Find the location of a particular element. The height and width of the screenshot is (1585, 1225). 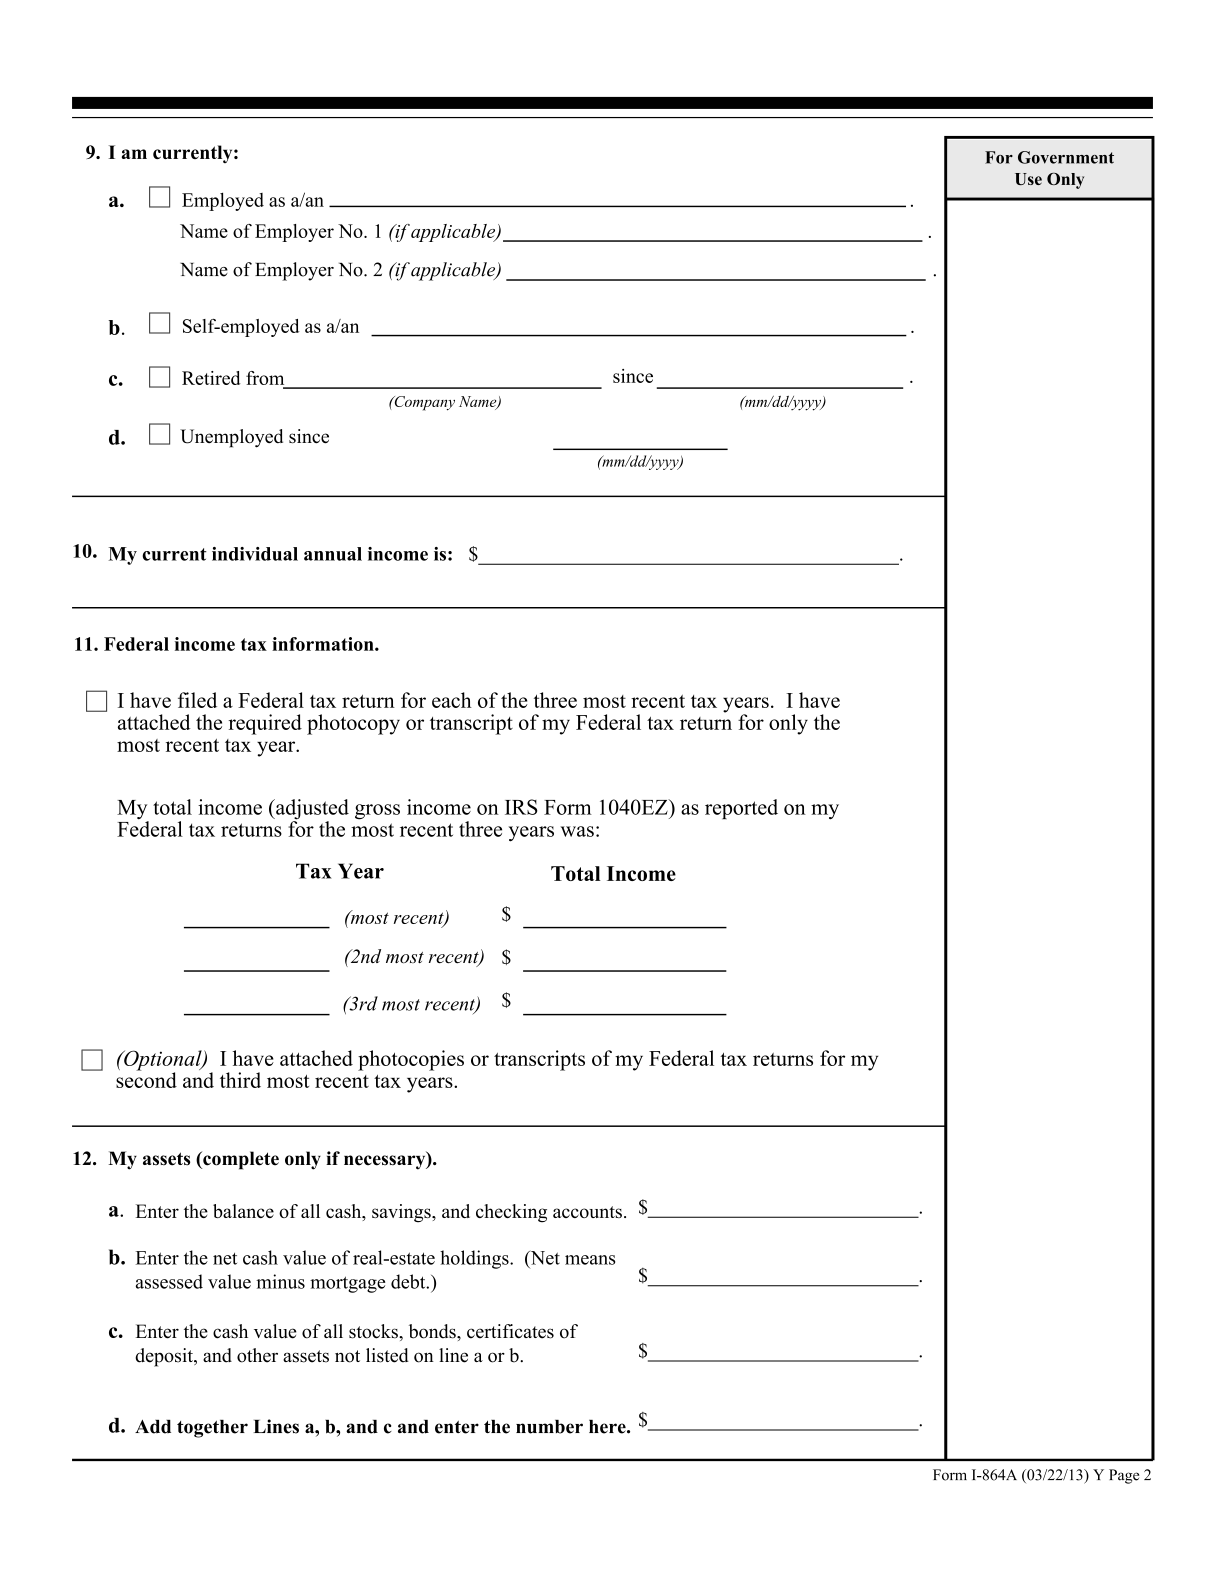

Company is located at coordinates (423, 403).
